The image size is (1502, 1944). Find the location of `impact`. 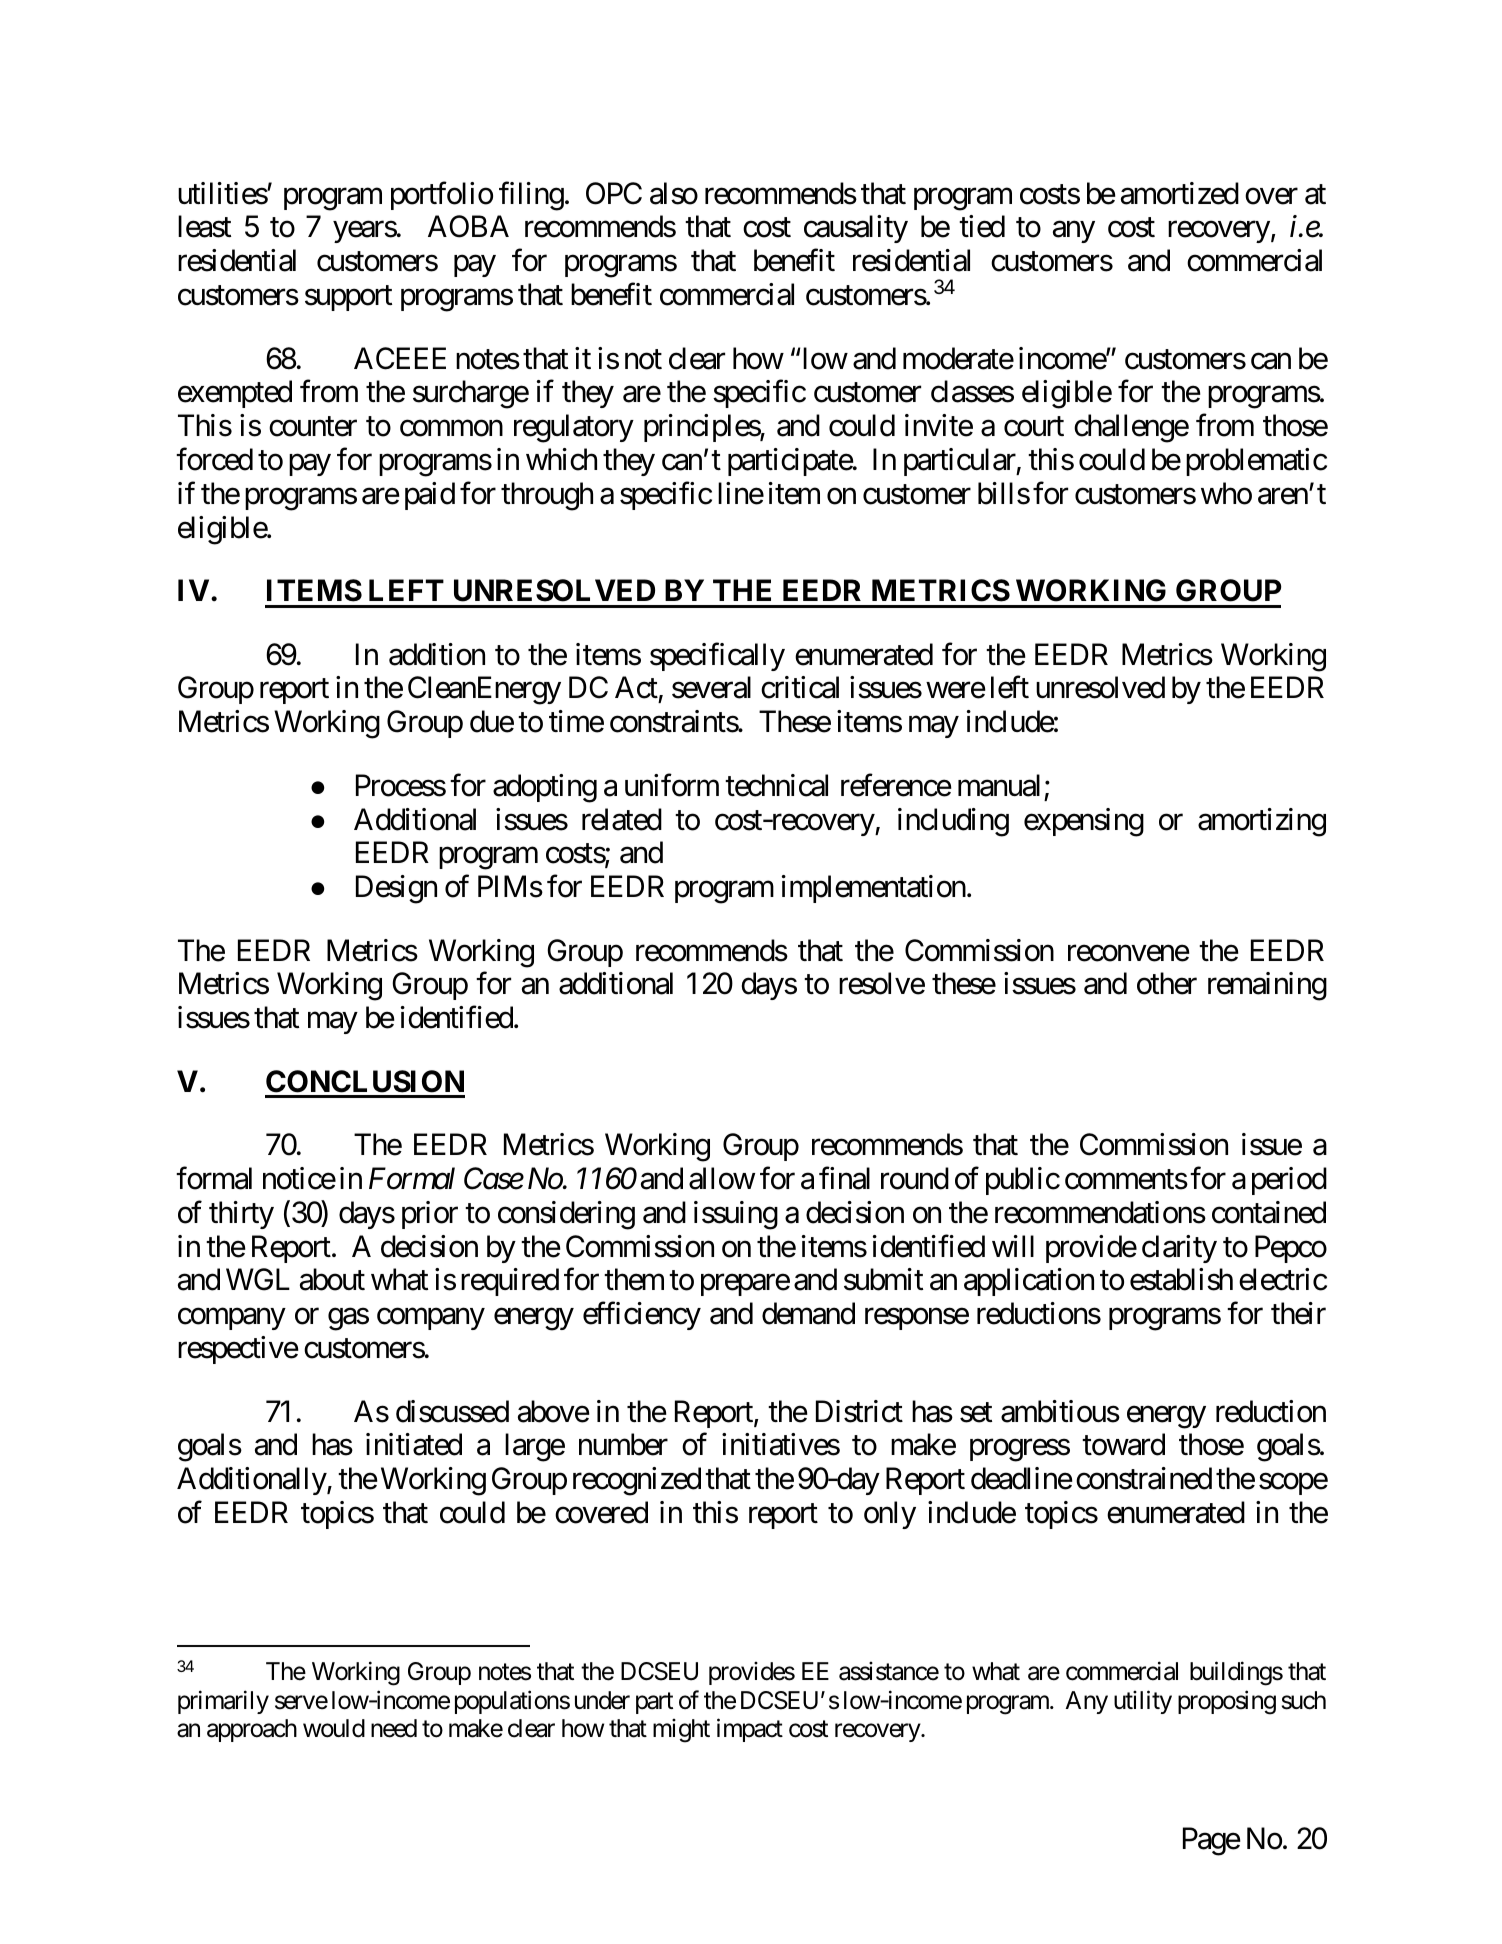

impact is located at coordinates (750, 1730).
